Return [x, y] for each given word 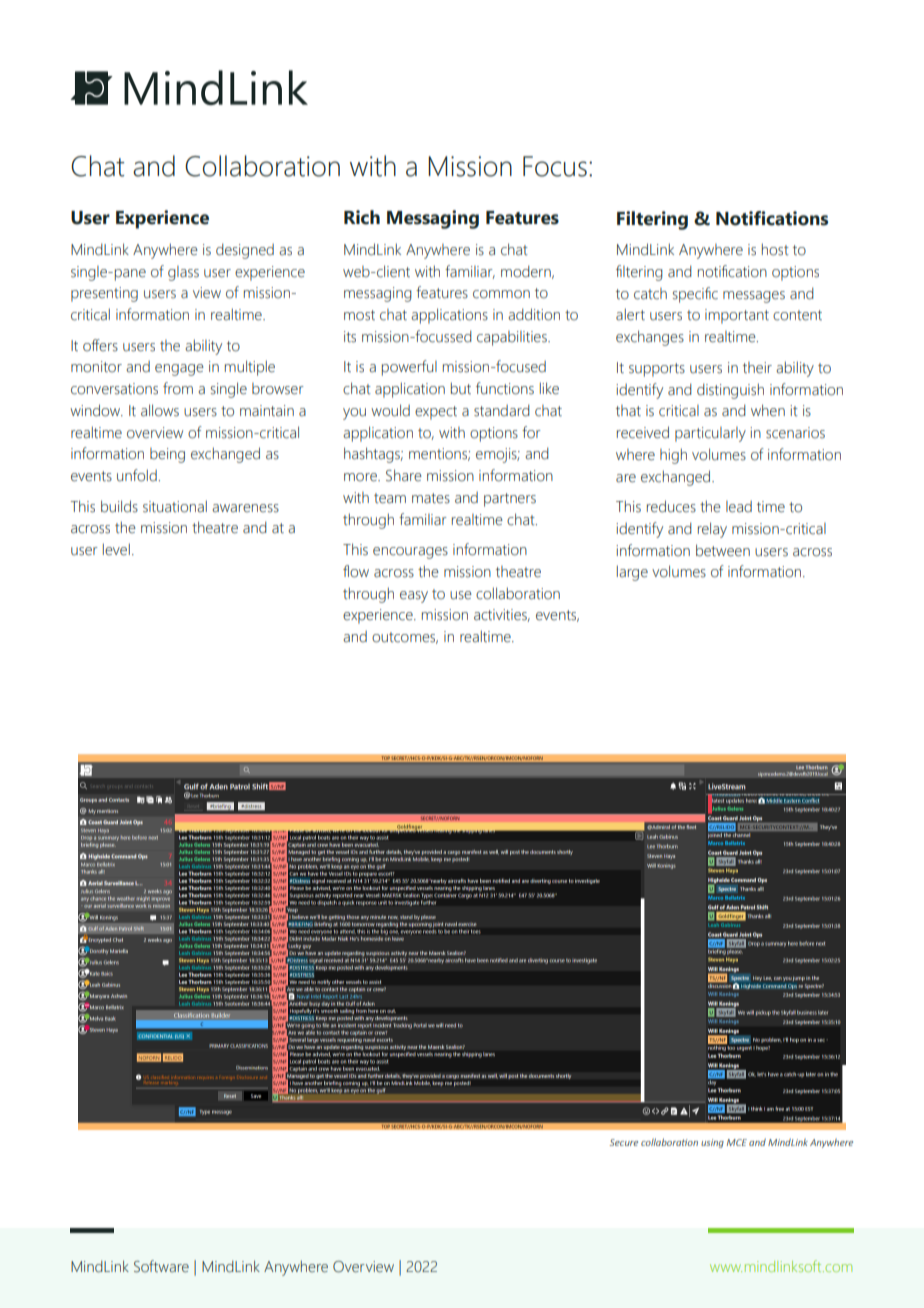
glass [183, 273]
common [501, 294]
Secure [624, 1142]
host [775, 249]
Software [161, 1266]
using [712, 1143]
